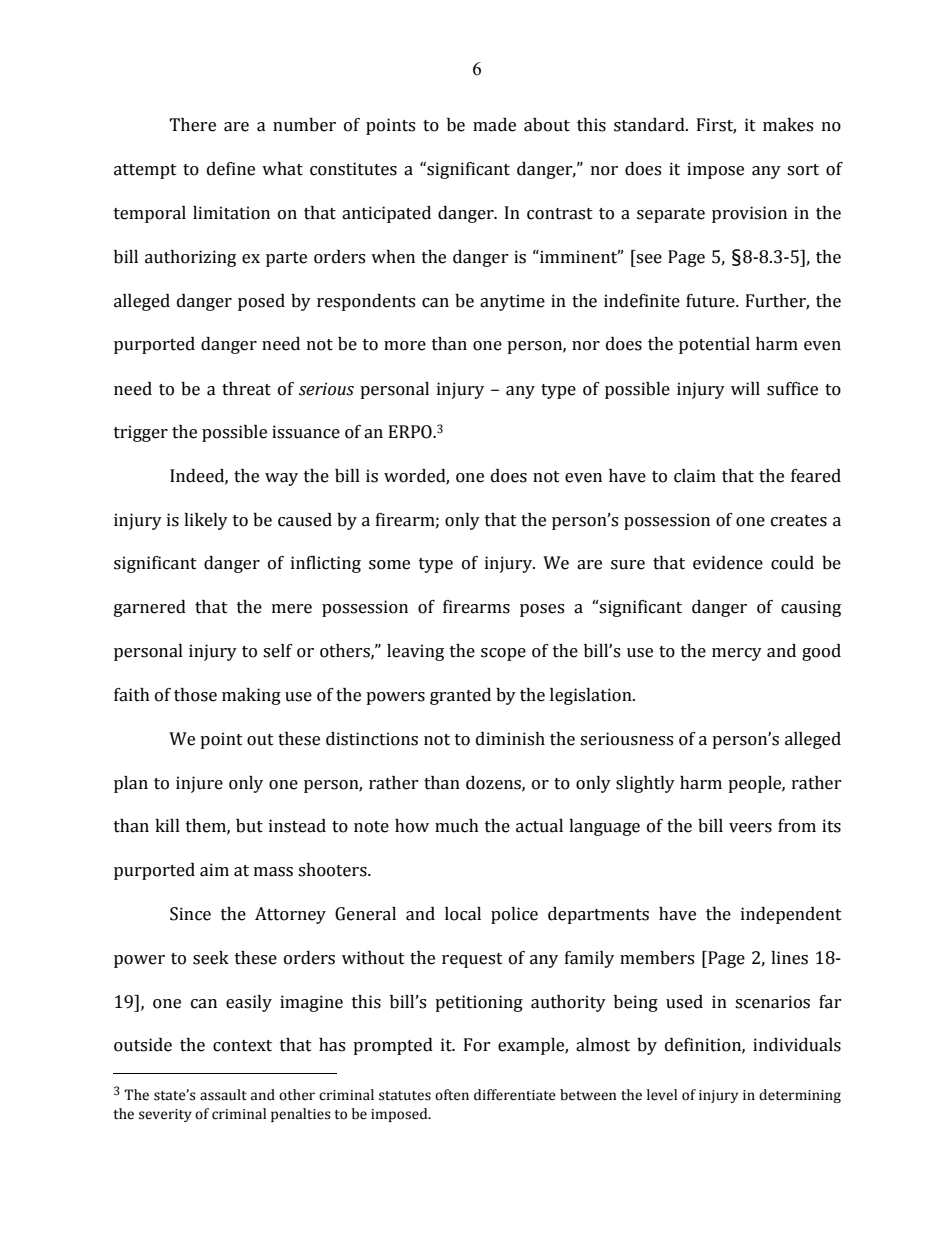 This screenshot has height=1233, width=952. What do you see at coordinates (788, 125) in the screenshot?
I see `makes` at bounding box center [788, 125].
